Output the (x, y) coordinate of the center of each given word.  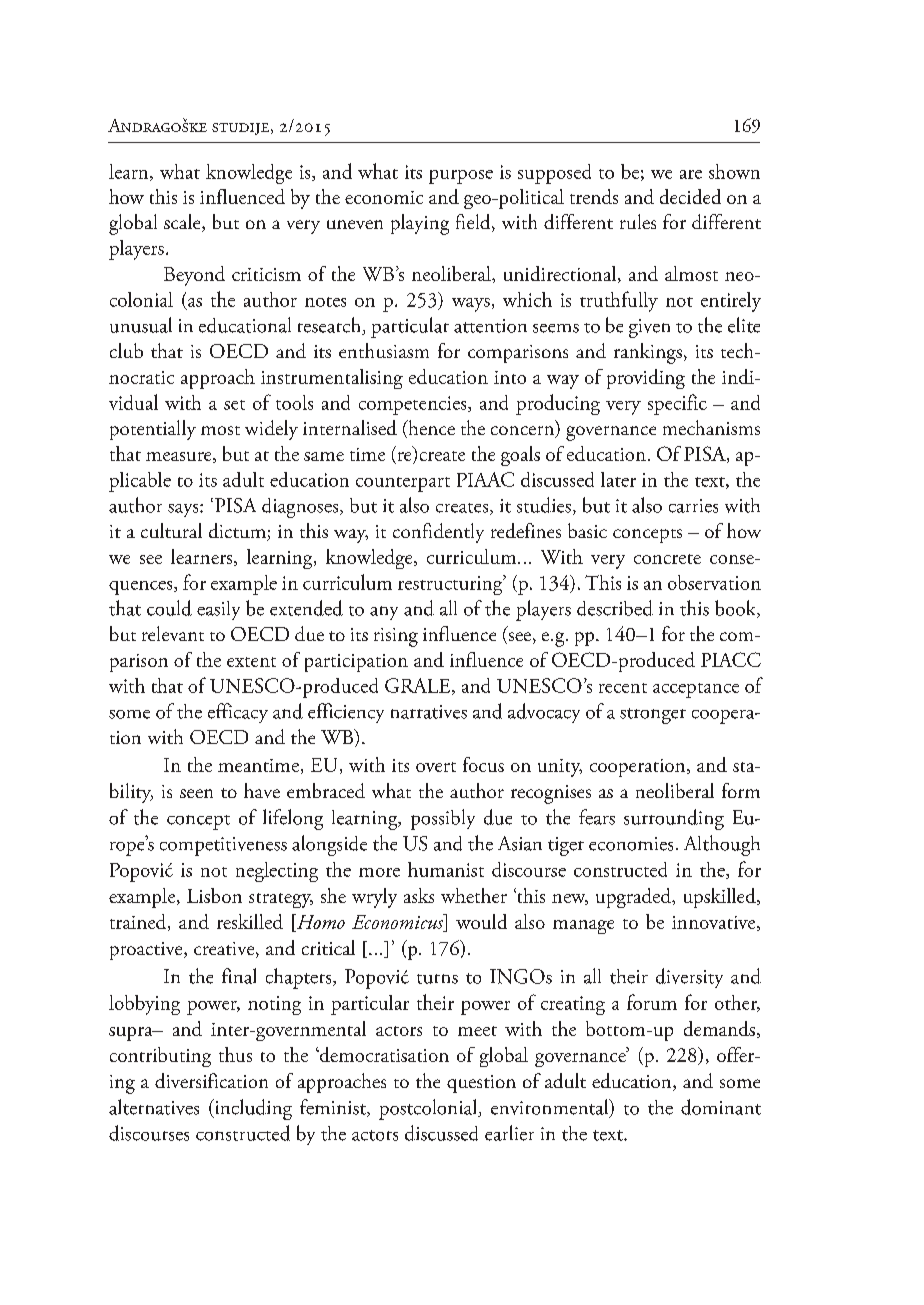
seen (196, 793)
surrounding (674, 819)
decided (690, 196)
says (184, 510)
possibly (443, 819)
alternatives (154, 1107)
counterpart (403, 484)
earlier (509, 1133)
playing (420, 224)
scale (183, 223)
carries (693, 506)
